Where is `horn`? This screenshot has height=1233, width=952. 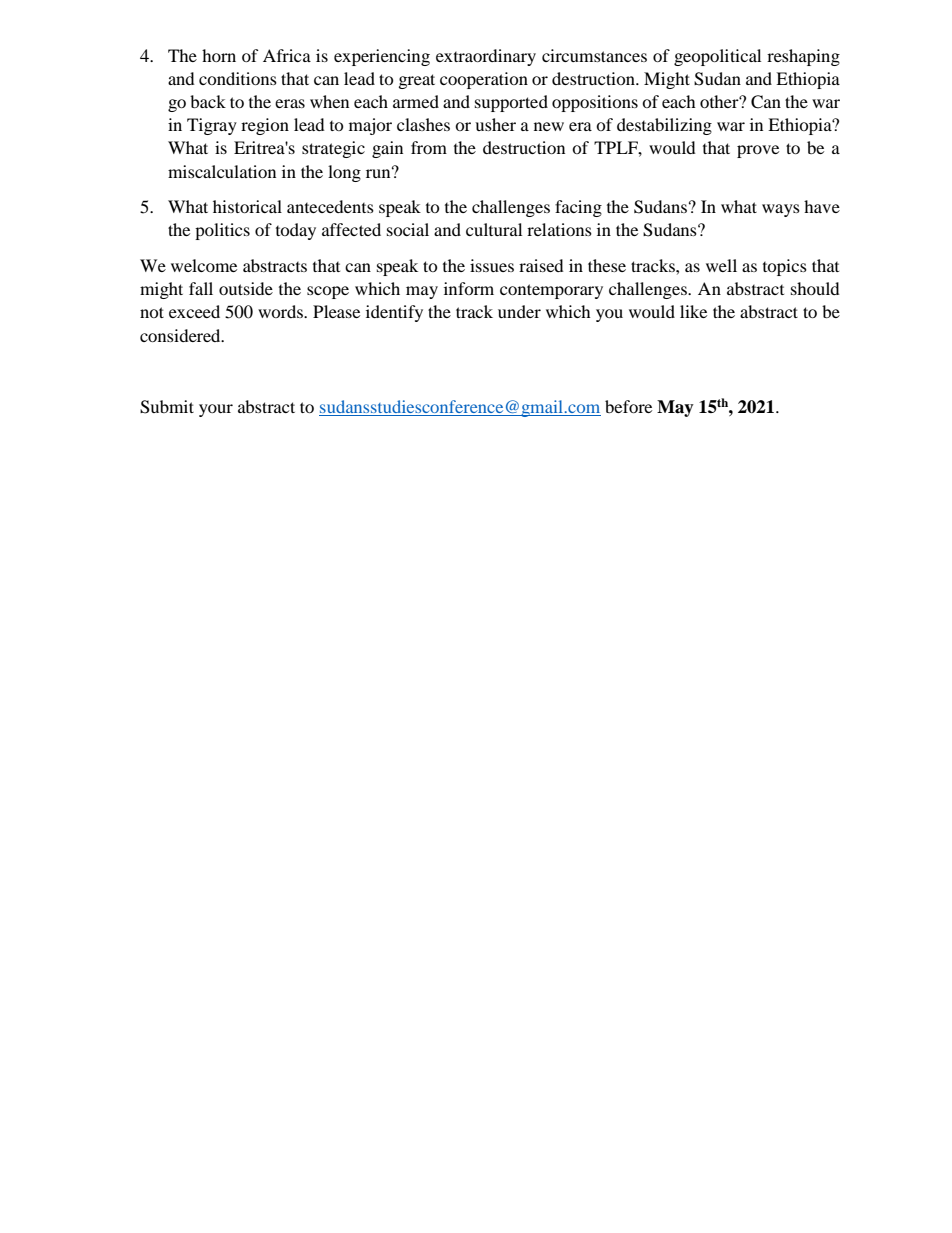 horn is located at coordinates (219, 55).
